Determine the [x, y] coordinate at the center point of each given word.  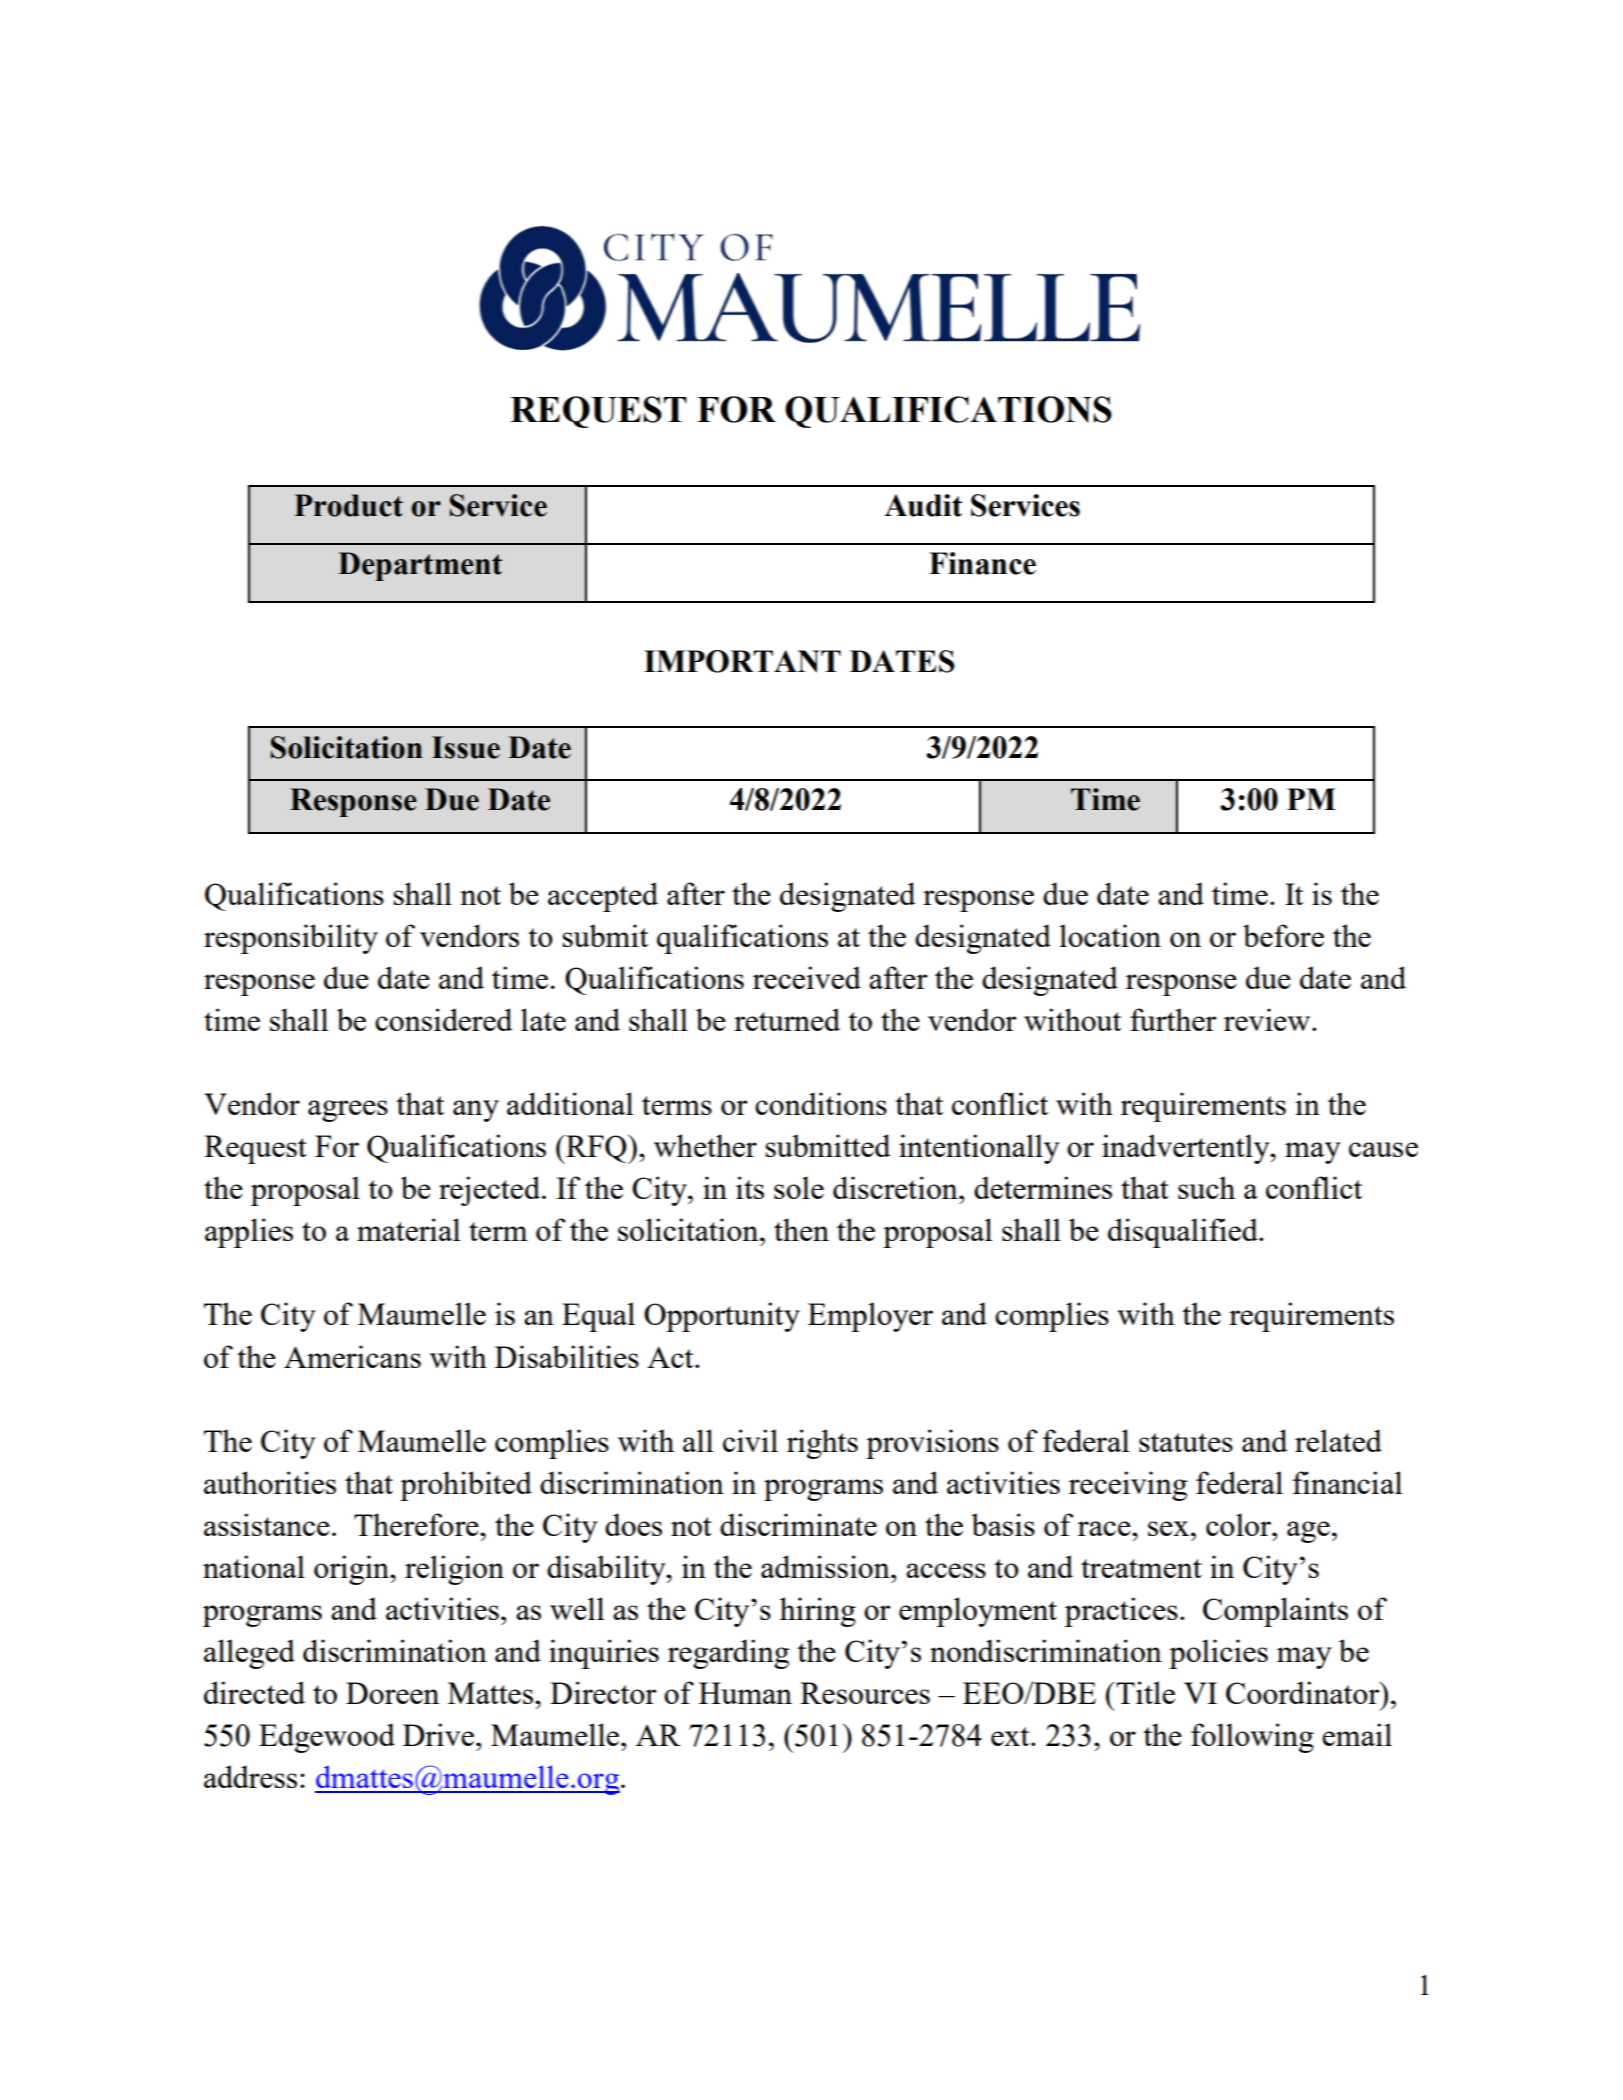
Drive [440, 1734]
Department [420, 566]
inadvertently [1187, 1149]
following [1252, 1738]
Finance [982, 563]
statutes [1186, 1442]
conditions [821, 1103]
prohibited [466, 1486]
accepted [603, 897]
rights [822, 1444]
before [1283, 935]
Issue [466, 747]
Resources [865, 1693]
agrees [348, 1111]
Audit [923, 505]
